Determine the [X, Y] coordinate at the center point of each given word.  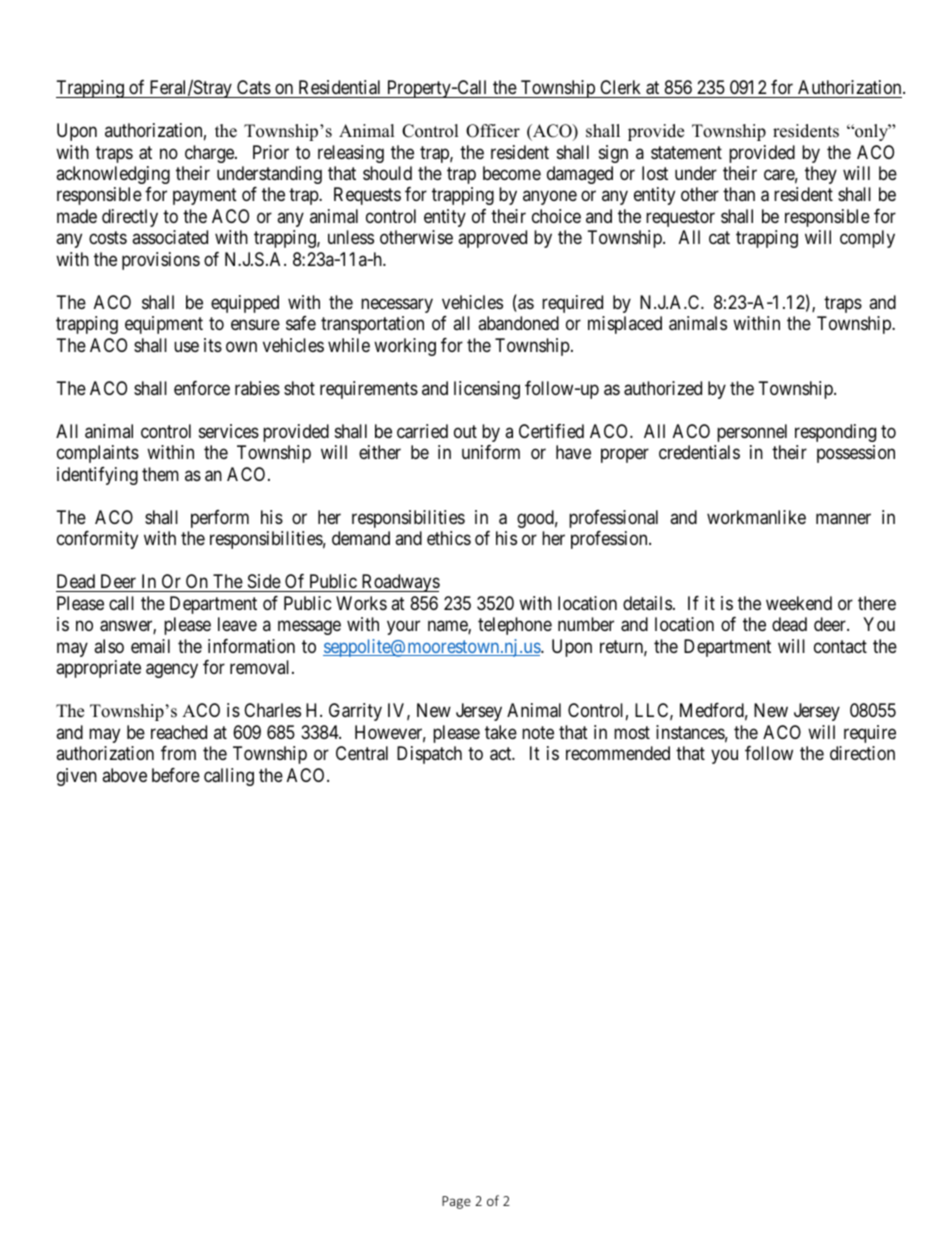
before [176, 775]
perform [220, 519]
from [178, 753]
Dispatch [429, 755]
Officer [493, 131]
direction [862, 753]
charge [210, 154]
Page [456, 1202]
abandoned [518, 323]
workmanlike [756, 517]
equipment [164, 325]
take [501, 732]
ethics [449, 538]
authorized [663, 388]
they [821, 175]
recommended [618, 753]
